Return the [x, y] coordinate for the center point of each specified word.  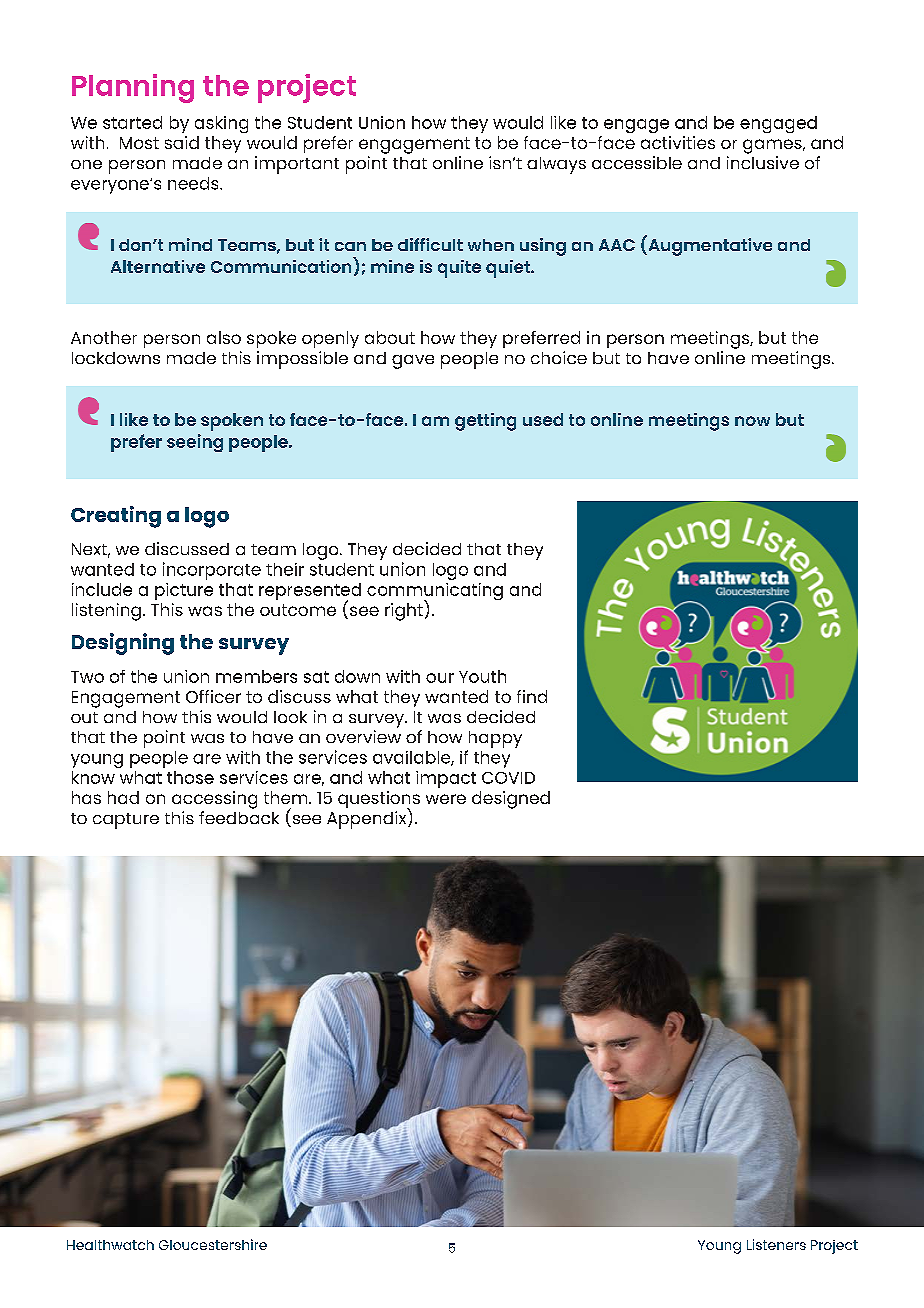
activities [678, 142]
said [182, 142]
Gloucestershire [213, 1244]
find [532, 696]
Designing [123, 644]
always [556, 165]
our [440, 678]
